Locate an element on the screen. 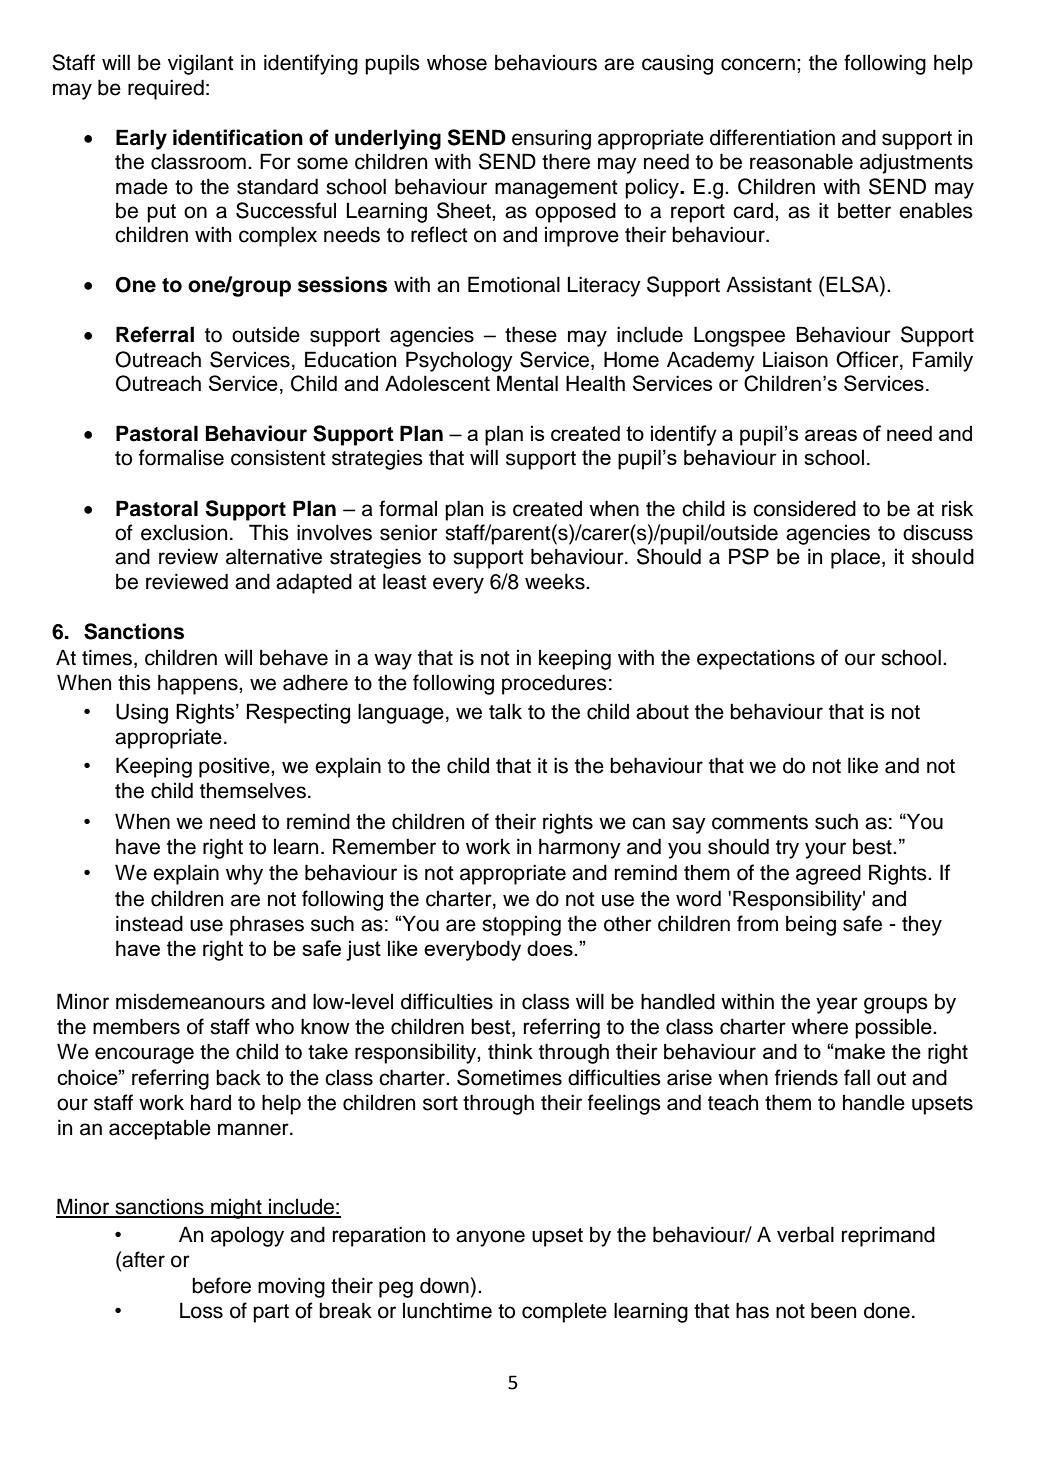 This screenshot has height=1484, width=1049. complete is located at coordinates (564, 1313).
